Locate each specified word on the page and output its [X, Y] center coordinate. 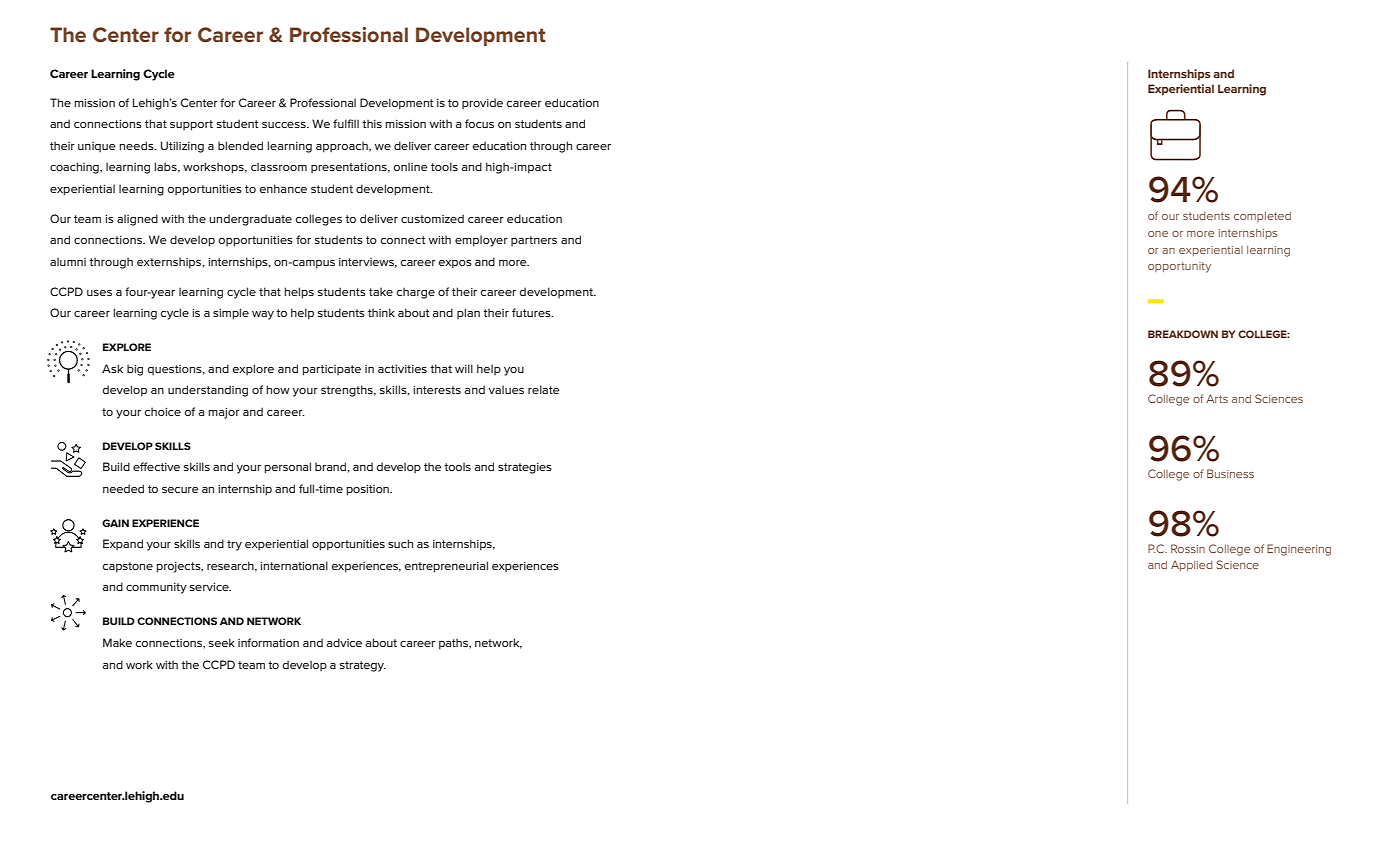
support [191, 125]
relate [544, 389]
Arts [1217, 398]
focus [479, 123]
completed [1262, 217]
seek [222, 642]
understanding [208, 391]
